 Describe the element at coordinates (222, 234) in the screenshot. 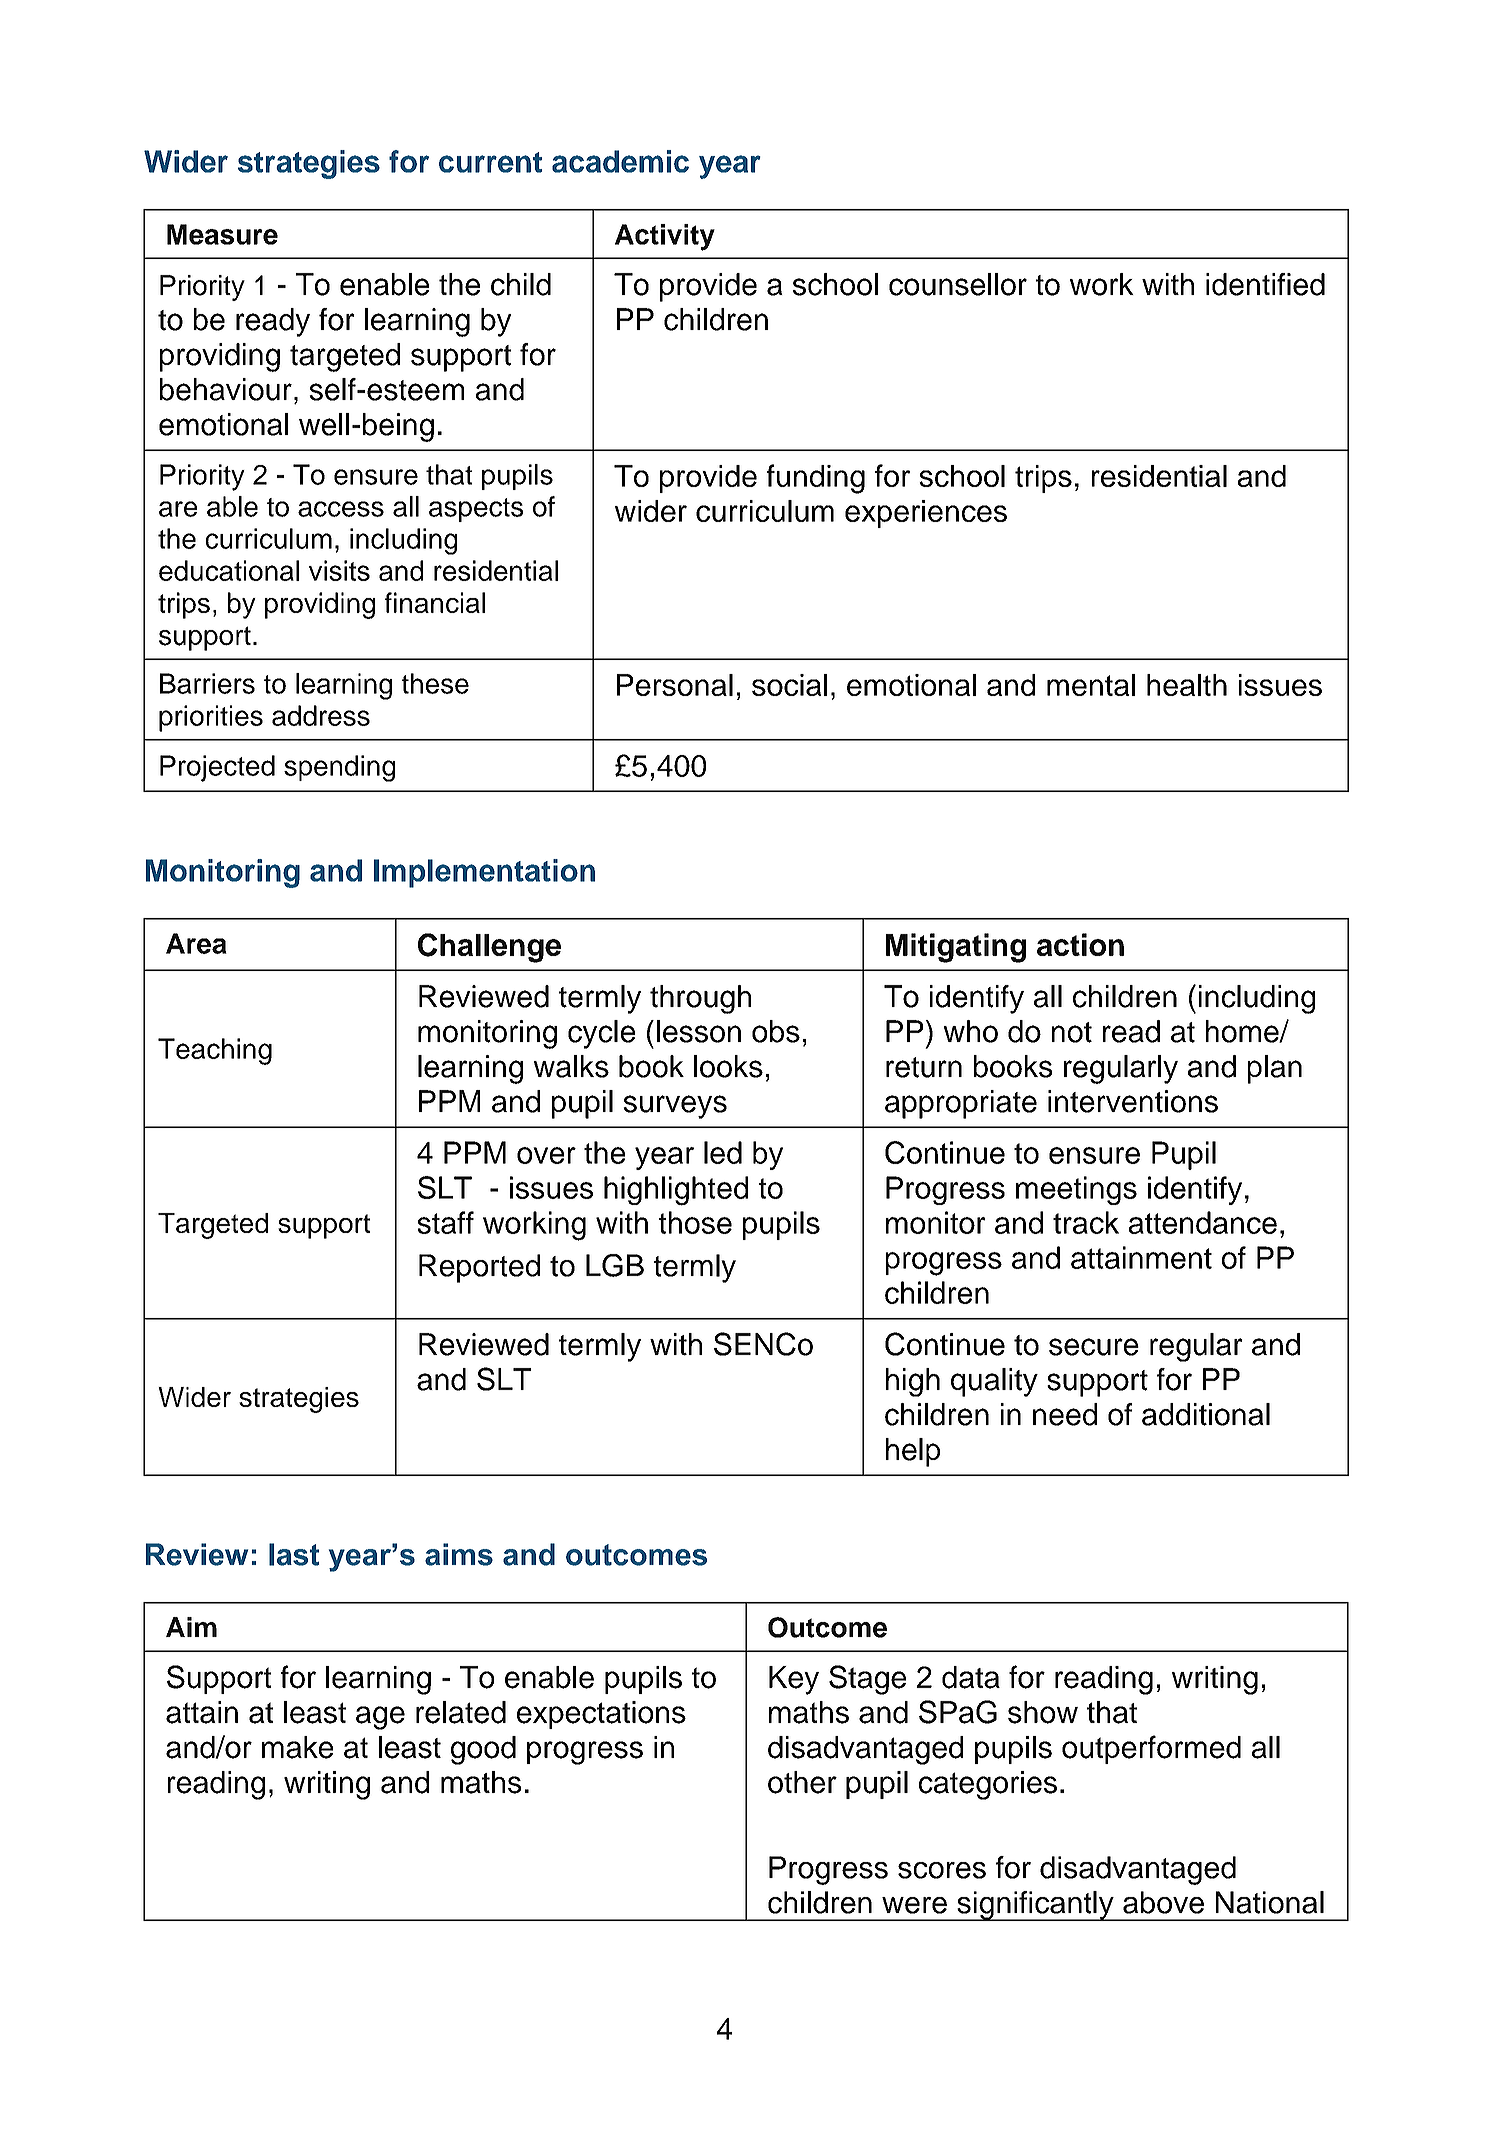

I see `Measure` at that location.
